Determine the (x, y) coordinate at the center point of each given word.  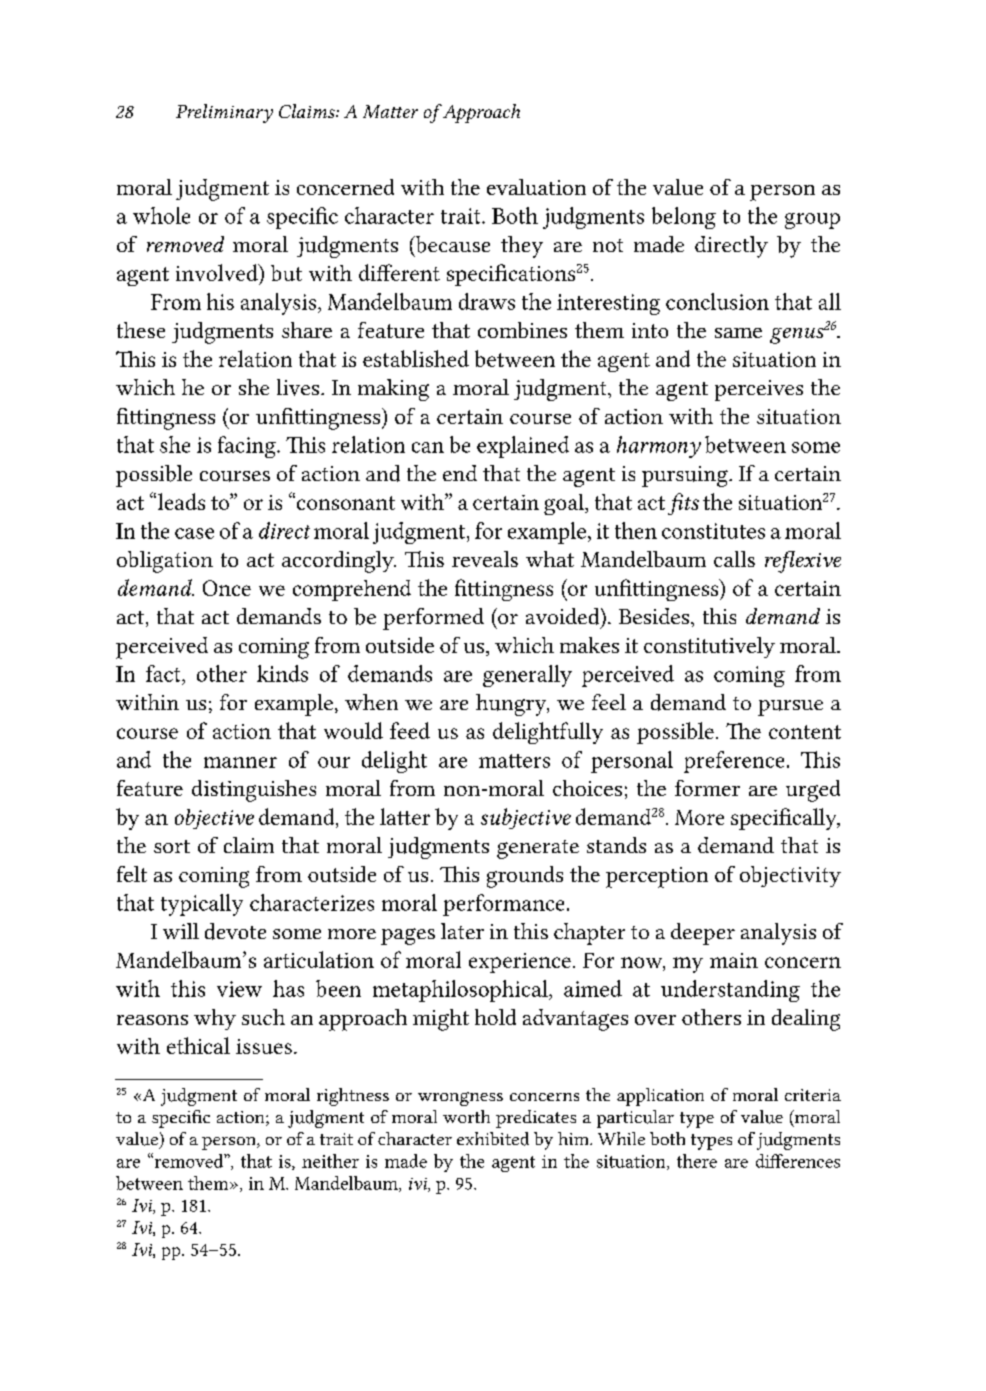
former (707, 788)
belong (684, 218)
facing (248, 447)
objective (214, 819)
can (428, 447)
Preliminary (224, 113)
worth (466, 1116)
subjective (526, 818)
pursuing (686, 476)
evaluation (536, 187)
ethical (198, 1045)
